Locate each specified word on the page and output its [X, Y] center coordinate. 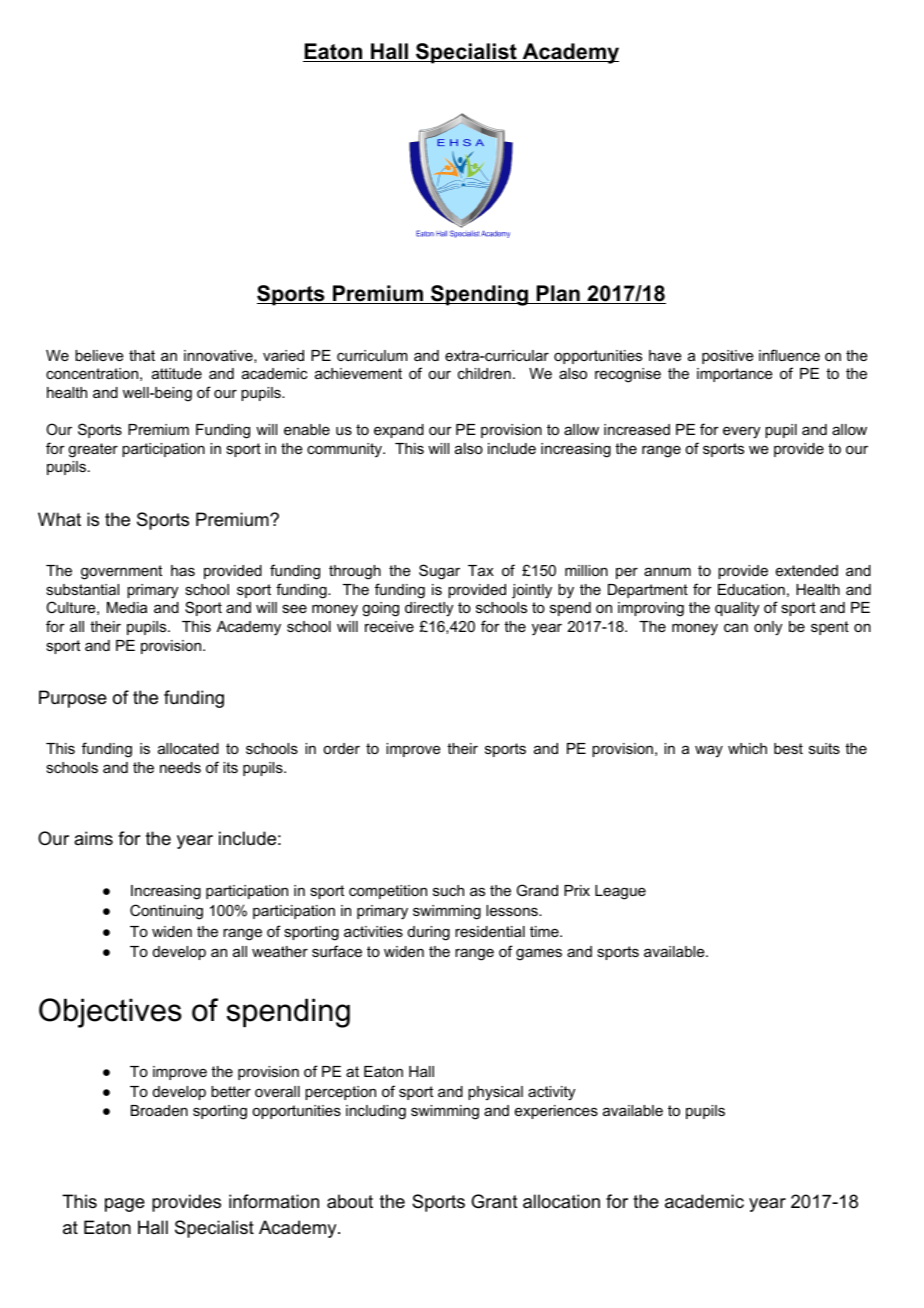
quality [737, 609]
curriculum [372, 355]
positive [728, 357]
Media [127, 607]
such [448, 890]
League [620, 892]
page [125, 1205]
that [142, 355]
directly [429, 609]
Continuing [166, 912]
